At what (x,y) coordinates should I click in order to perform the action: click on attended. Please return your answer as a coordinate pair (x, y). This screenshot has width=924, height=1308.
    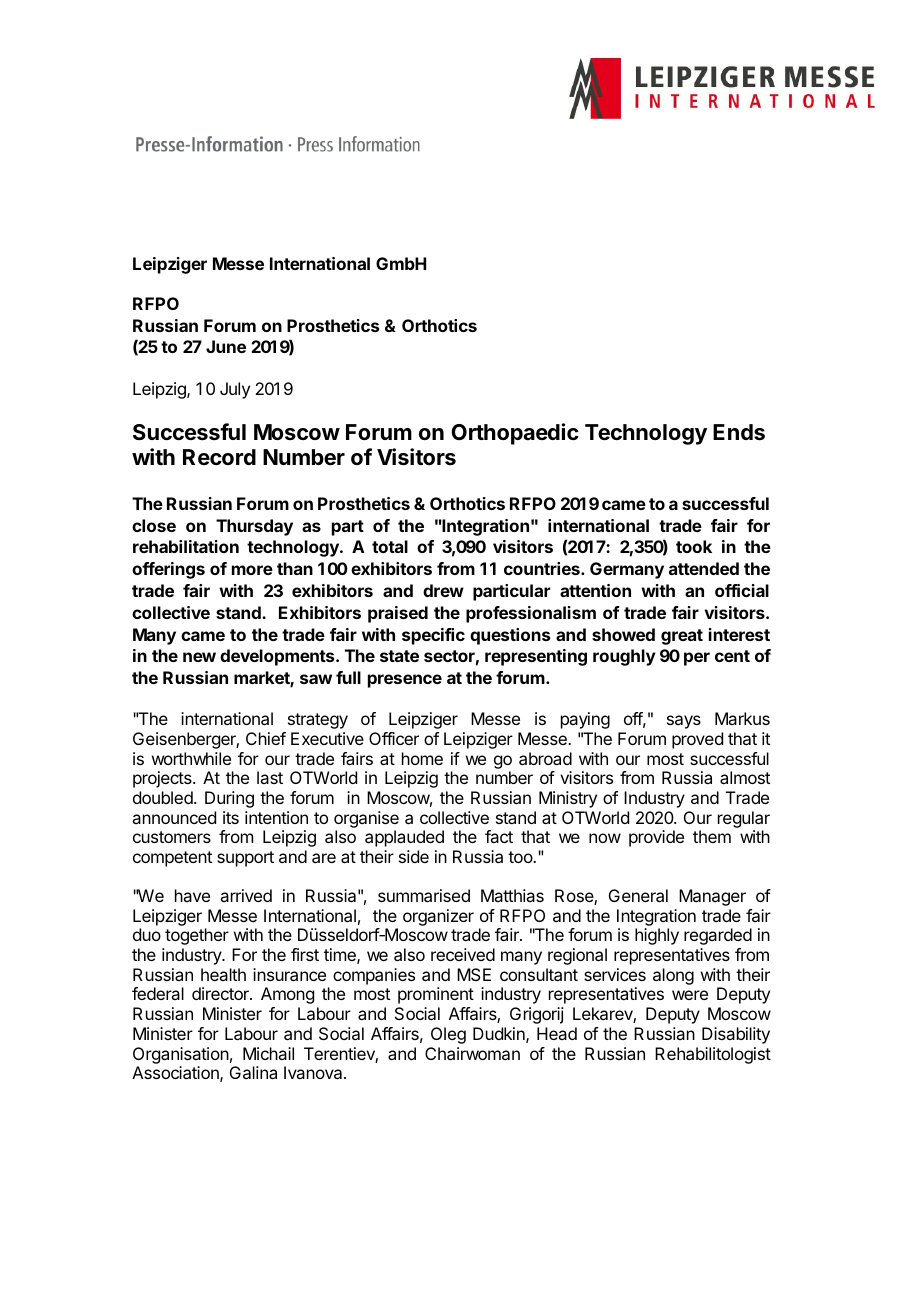
    Looking at the image, I should click on (704, 568).
